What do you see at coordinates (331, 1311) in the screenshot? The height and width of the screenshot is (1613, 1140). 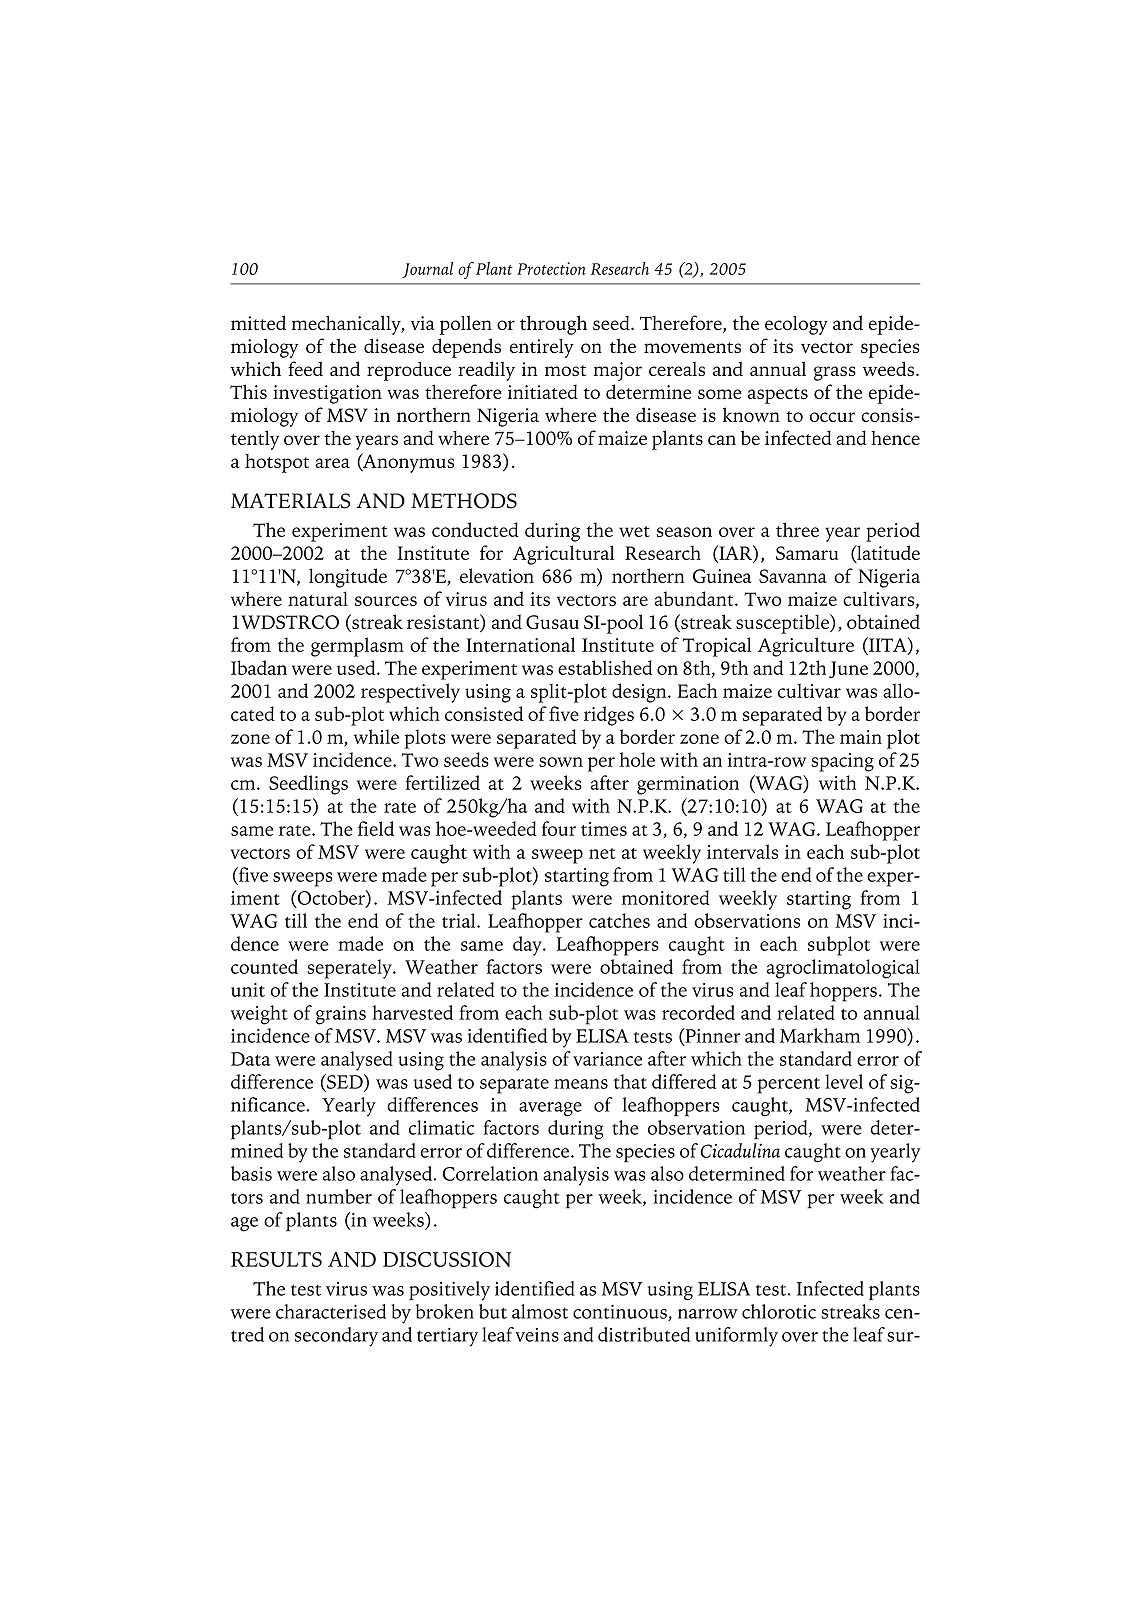 I see `characterised` at bounding box center [331, 1311].
